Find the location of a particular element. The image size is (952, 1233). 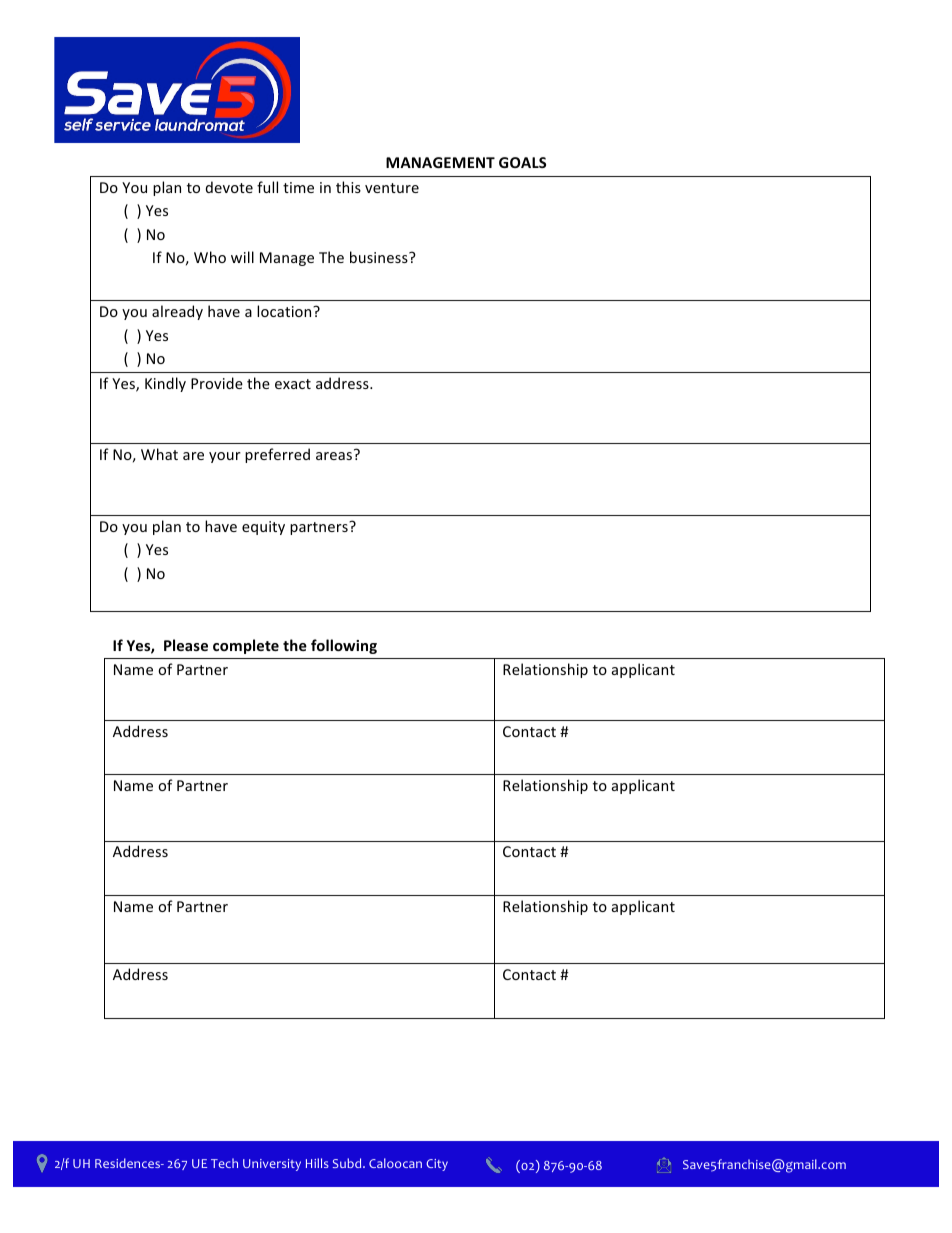

complete is located at coordinates (246, 646).
